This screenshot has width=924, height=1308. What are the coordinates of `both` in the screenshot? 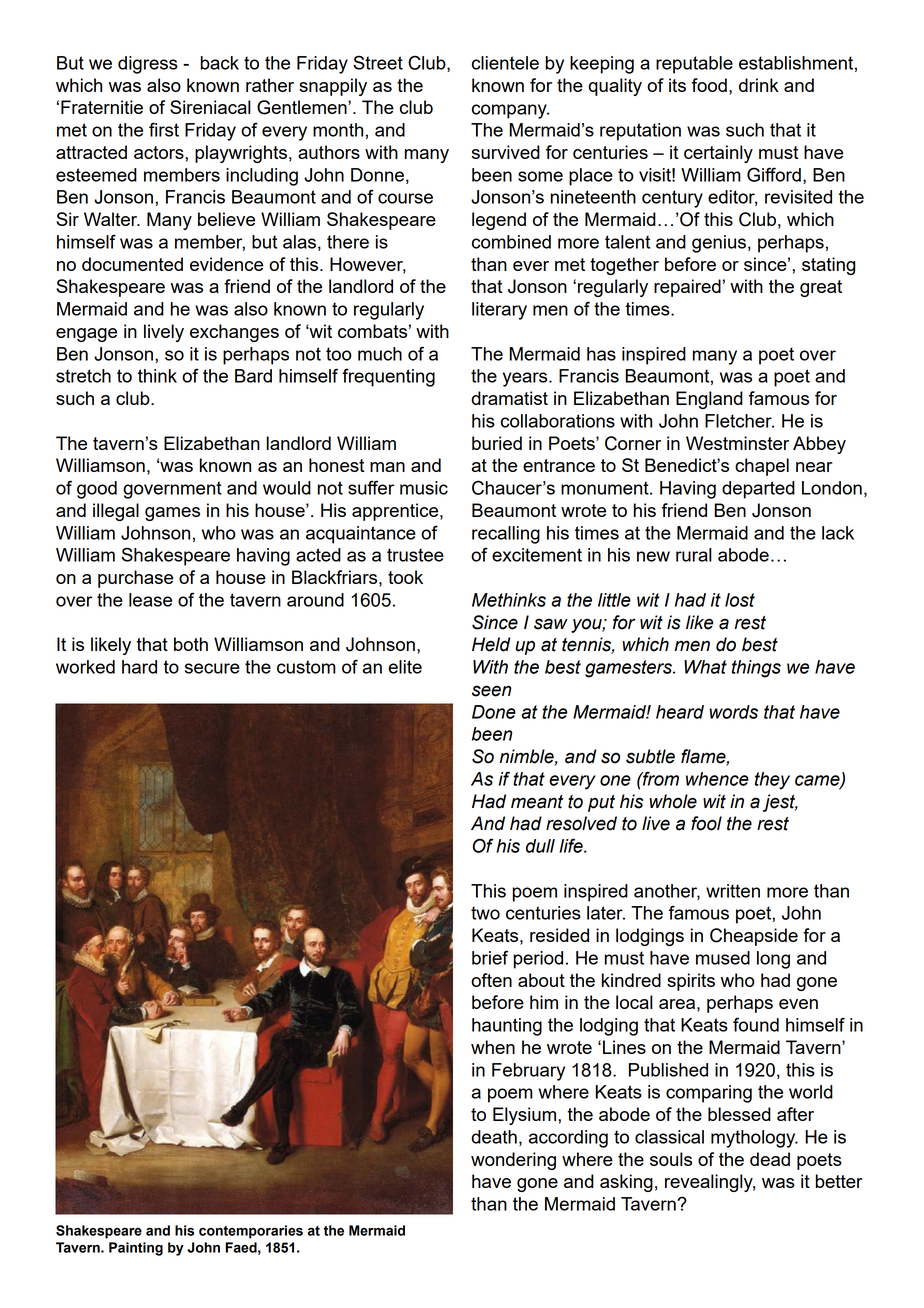 It's located at (191, 644).
